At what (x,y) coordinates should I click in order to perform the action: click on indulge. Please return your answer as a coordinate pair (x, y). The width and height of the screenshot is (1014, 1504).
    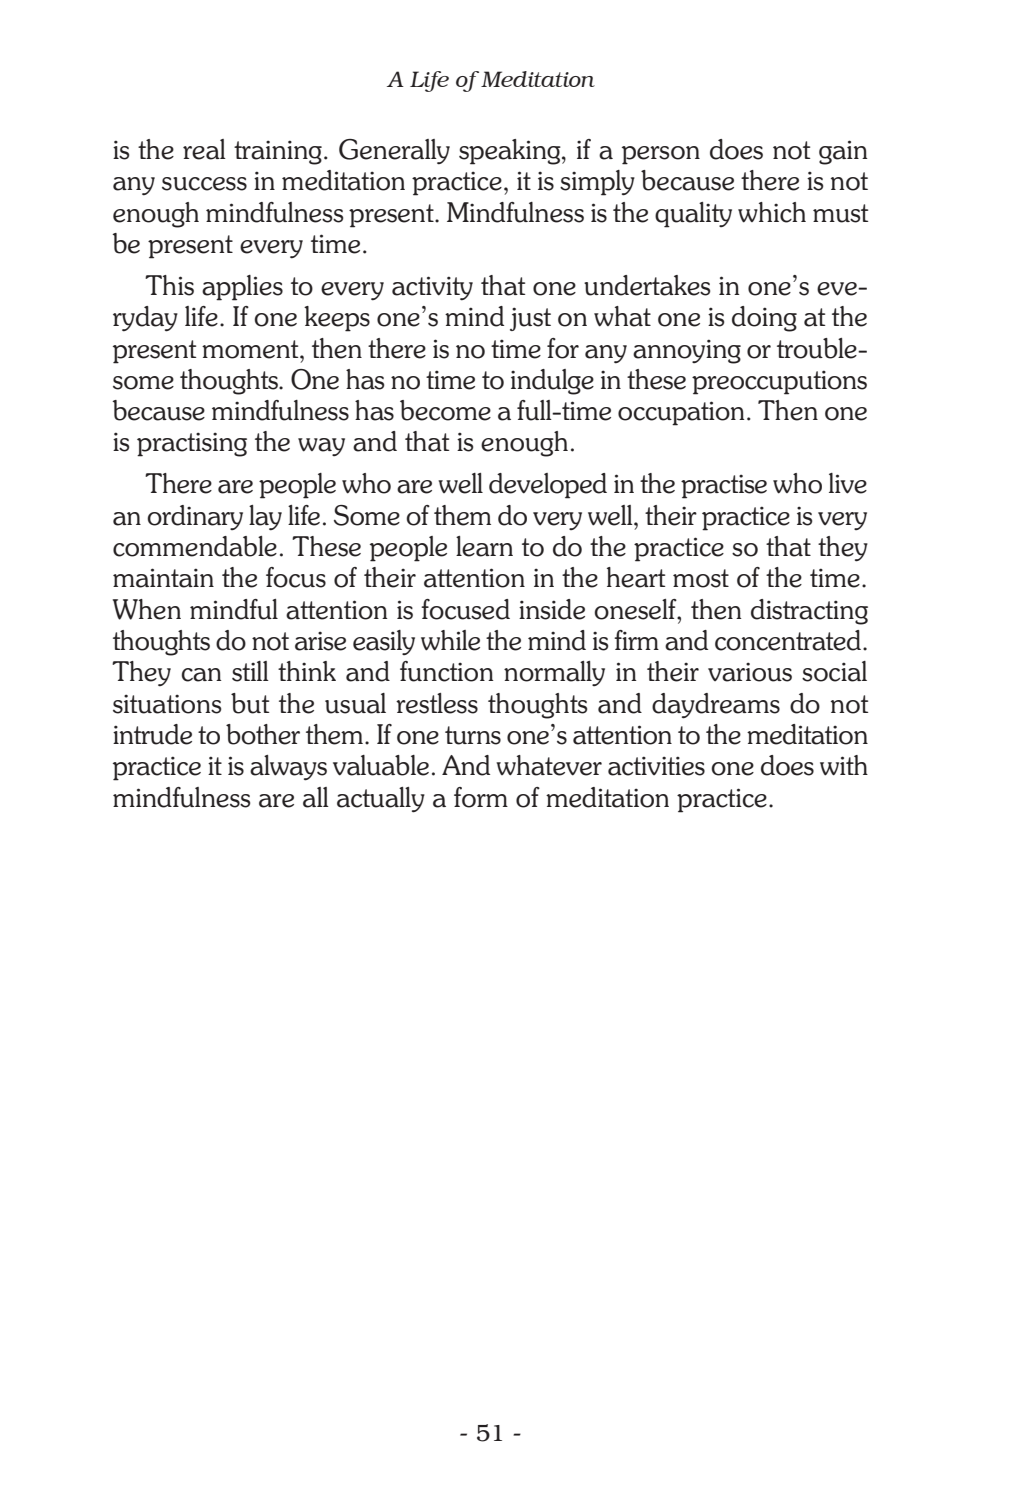
    Looking at the image, I should click on (552, 382).
